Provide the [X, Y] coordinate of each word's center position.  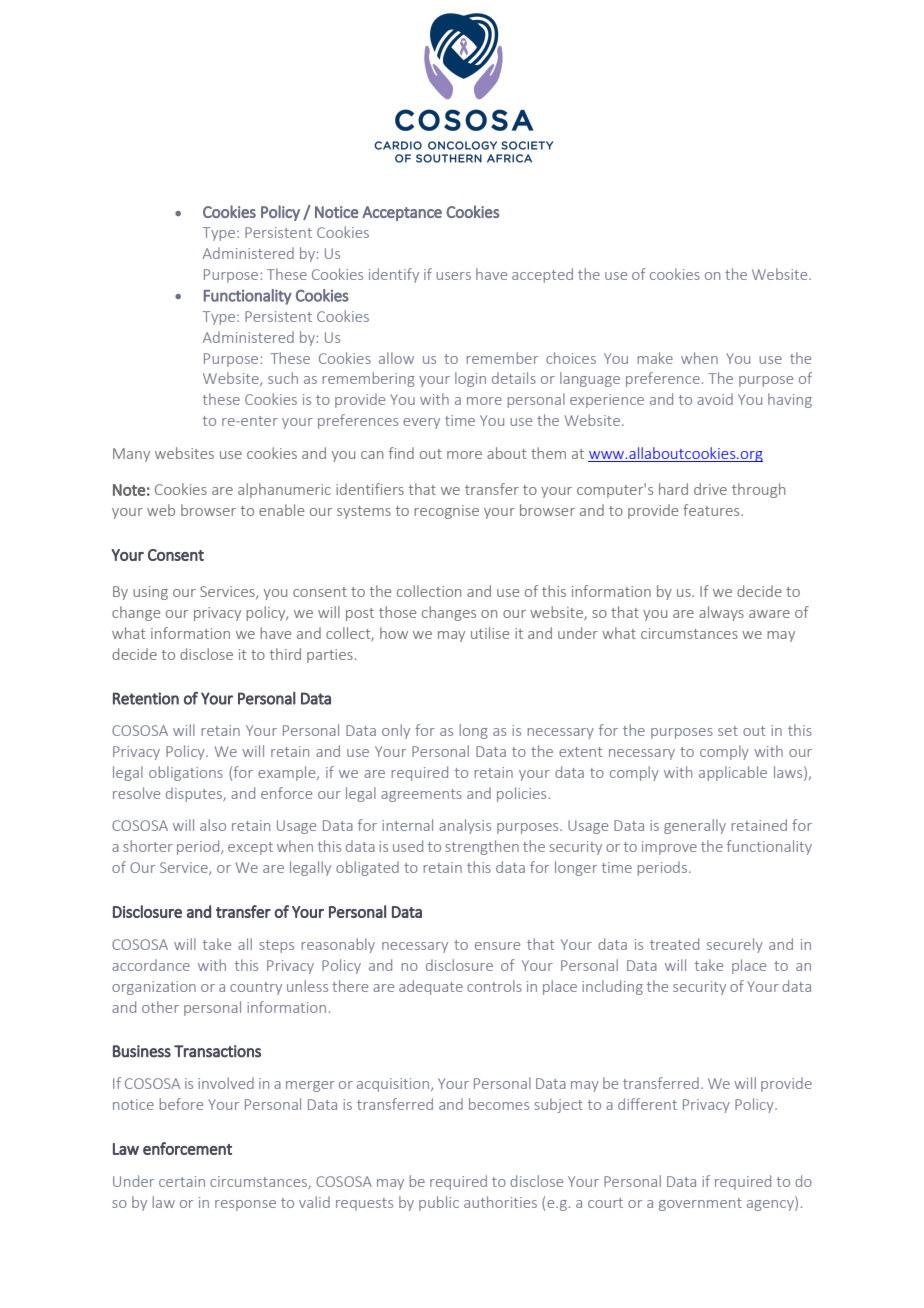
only [396, 731]
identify [394, 275]
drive [710, 489]
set [728, 731]
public [439, 1203]
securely [735, 945]
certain [182, 1181]
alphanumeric [284, 490]
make [655, 358]
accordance [151, 965]
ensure [497, 946]
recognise [446, 512]
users [453, 276]
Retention [146, 698]
